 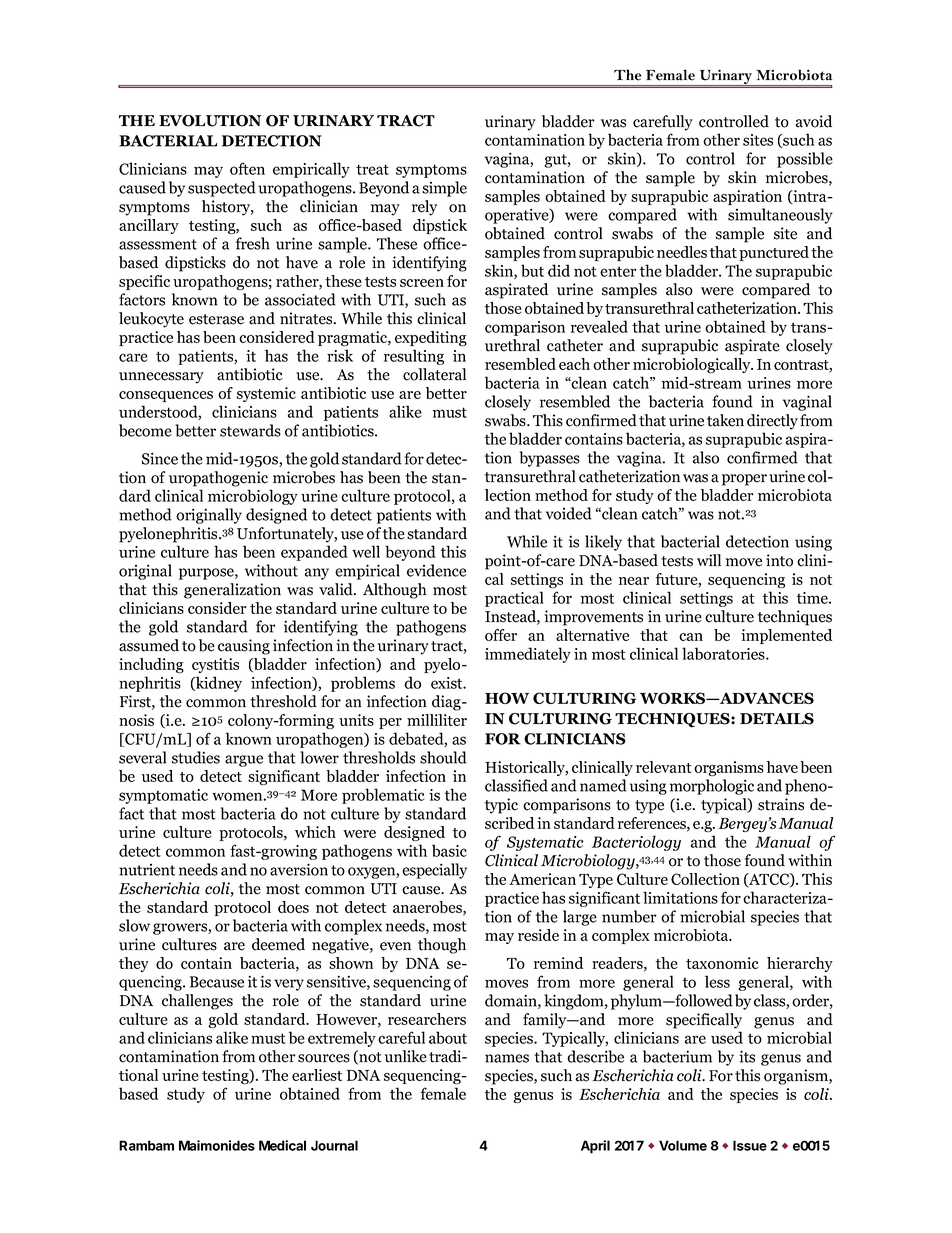 What do you see at coordinates (444, 189) in the image?
I see `simple` at bounding box center [444, 189].
